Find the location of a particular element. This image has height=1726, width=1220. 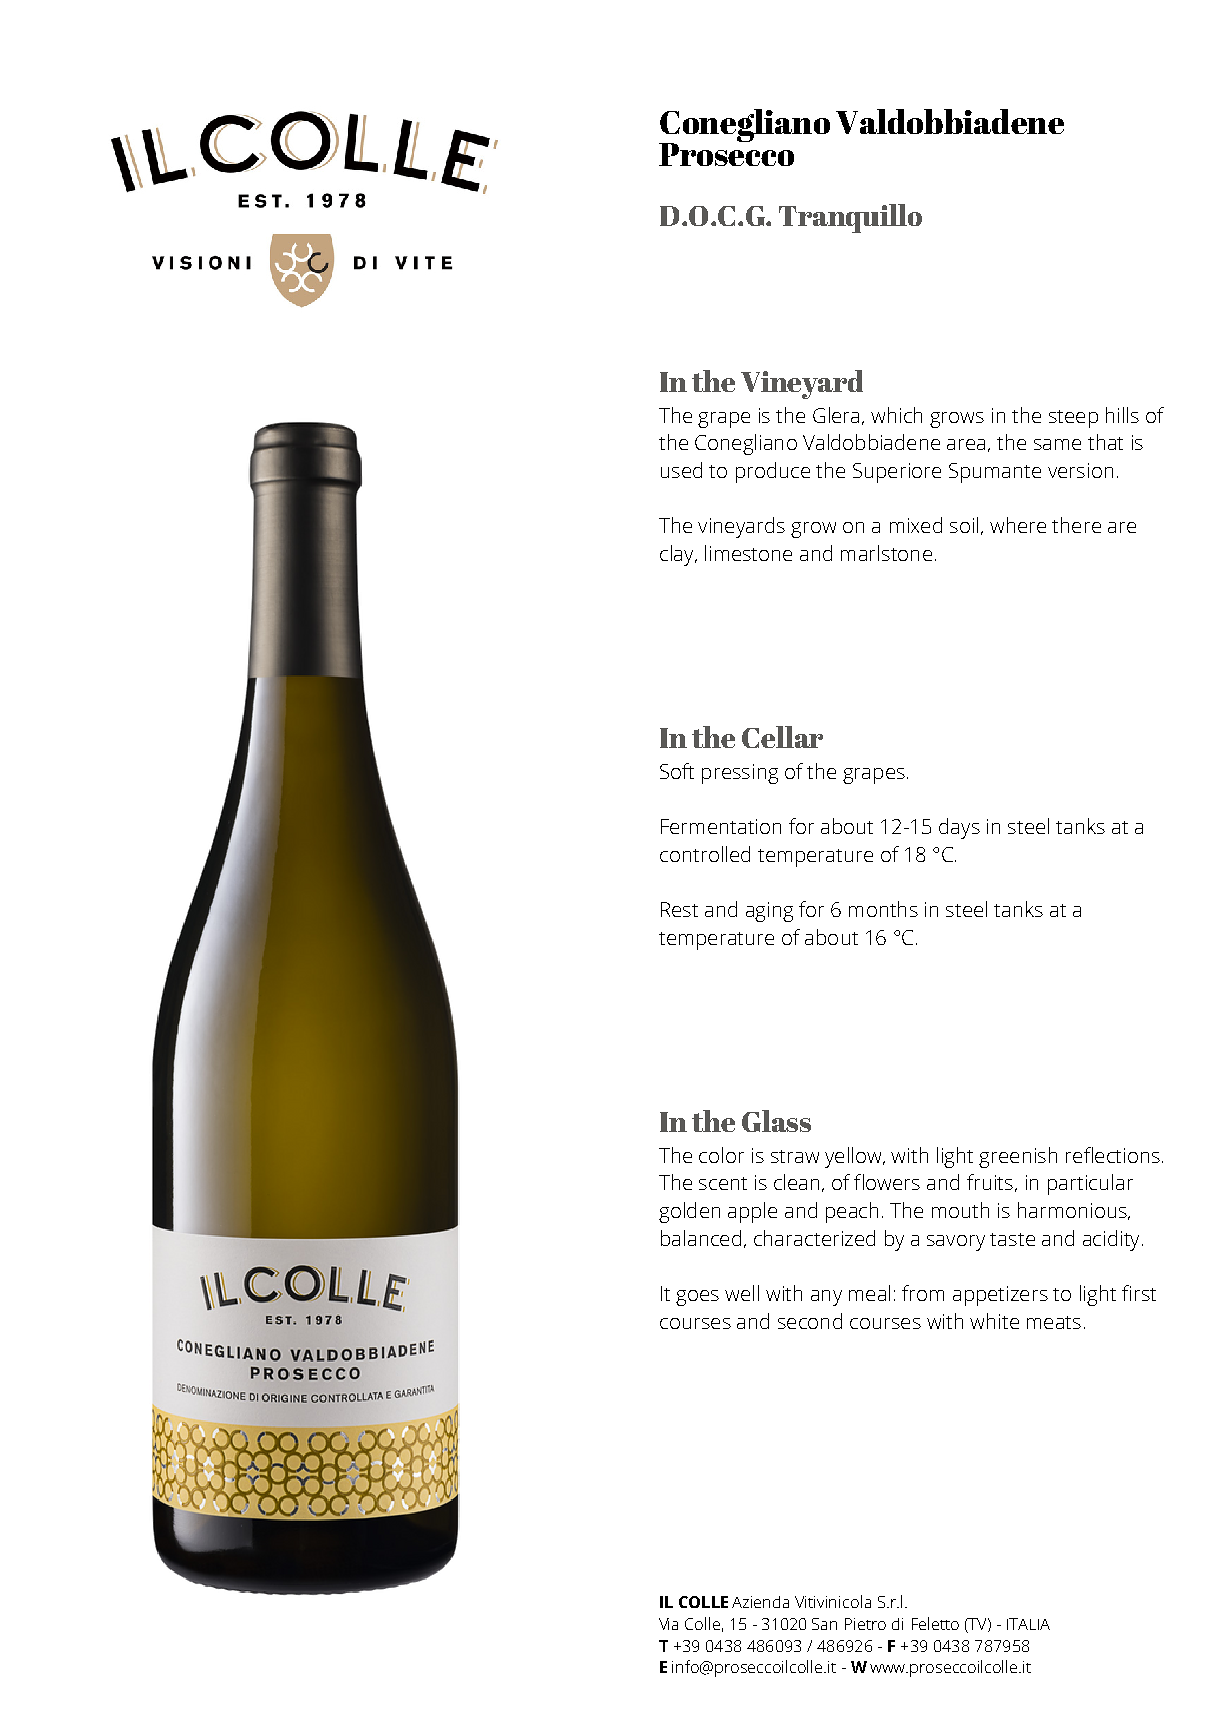

harmonious is located at coordinates (1073, 1211).
